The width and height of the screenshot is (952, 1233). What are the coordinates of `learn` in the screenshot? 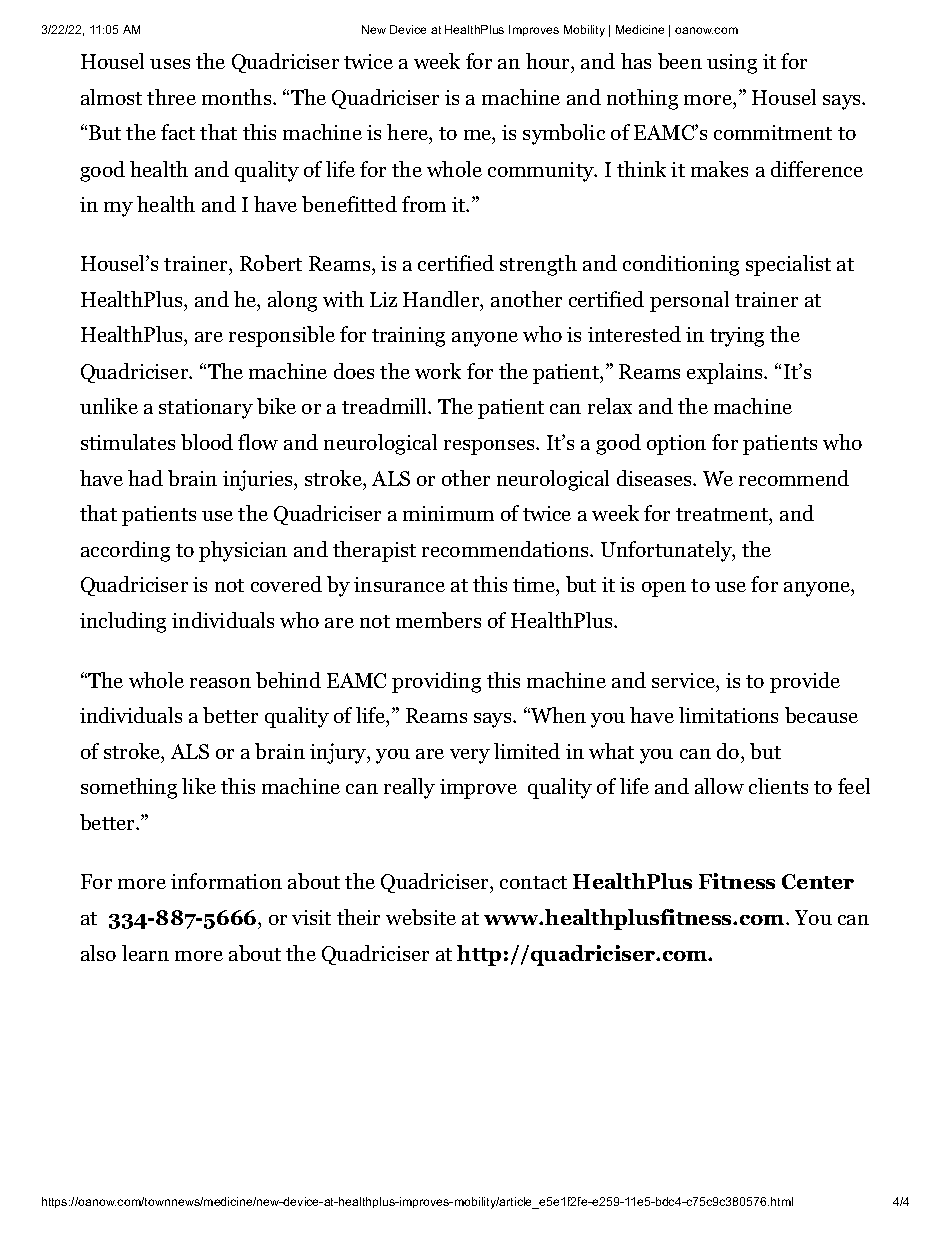 It's located at (145, 953).
